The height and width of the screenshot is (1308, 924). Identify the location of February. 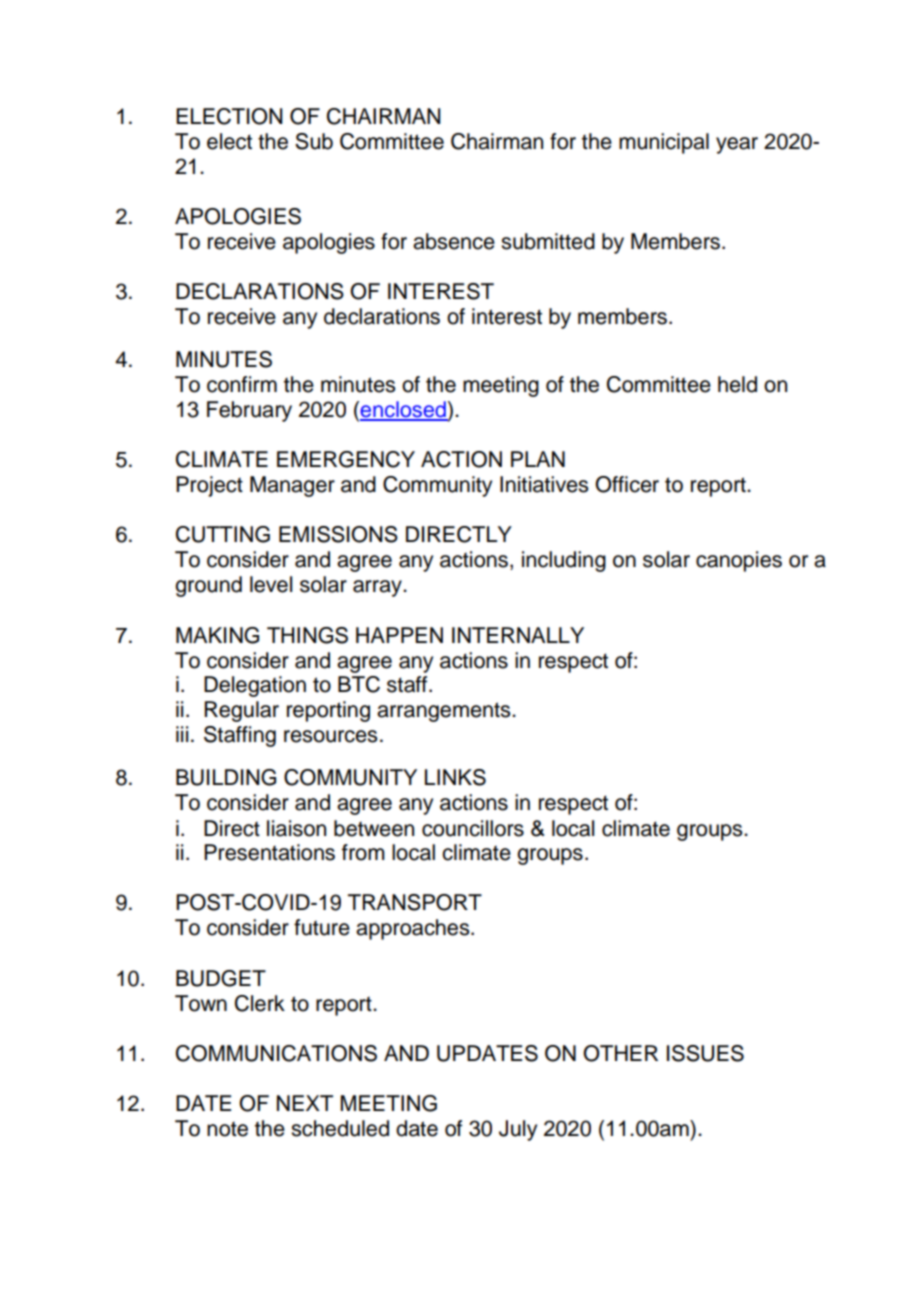
(249, 411).
